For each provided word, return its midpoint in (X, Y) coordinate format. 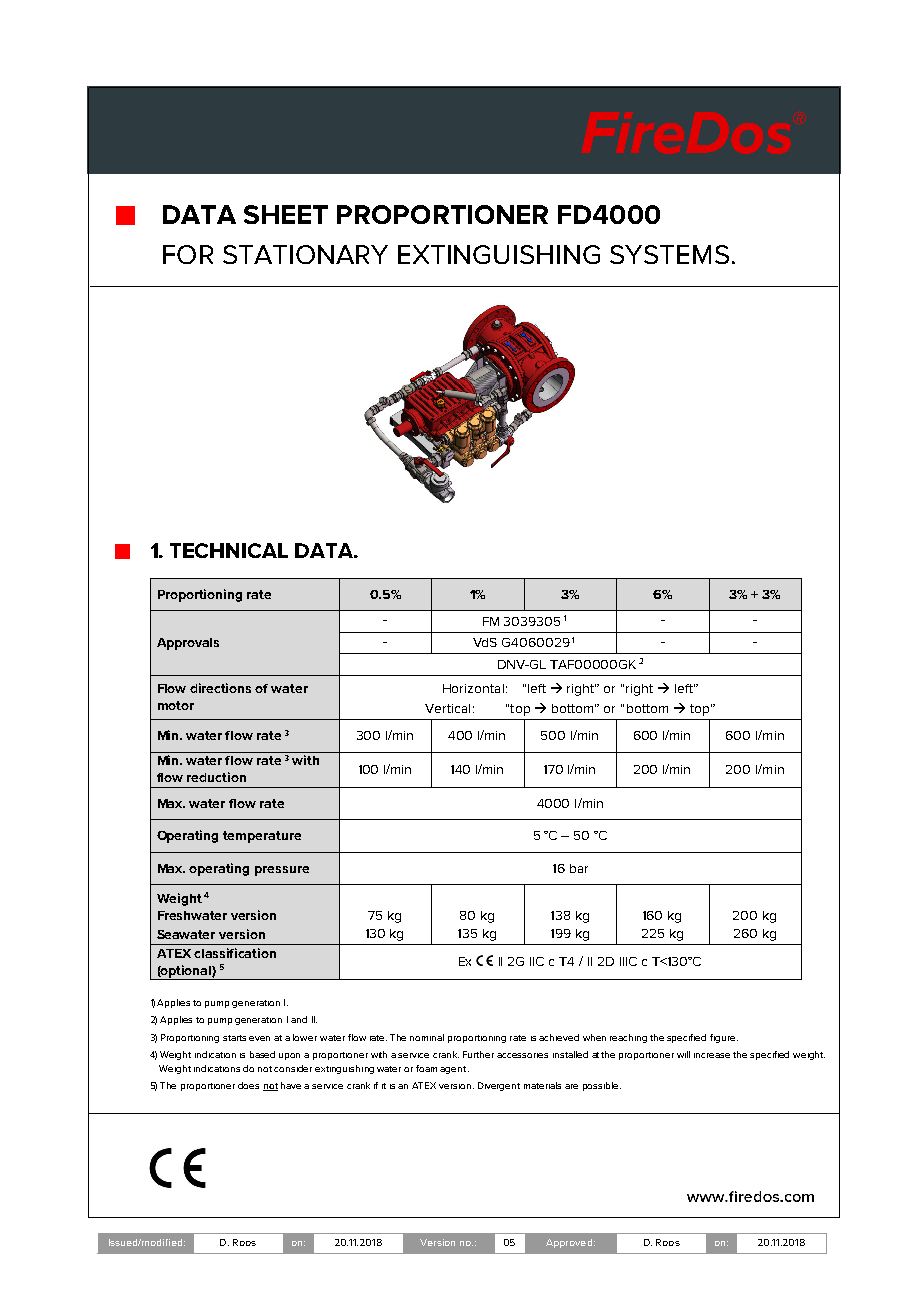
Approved (570, 1243)
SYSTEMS (669, 254)
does (248, 1085)
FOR (188, 254)
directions (220, 688)
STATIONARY (305, 254)
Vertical (447, 708)
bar (579, 868)
